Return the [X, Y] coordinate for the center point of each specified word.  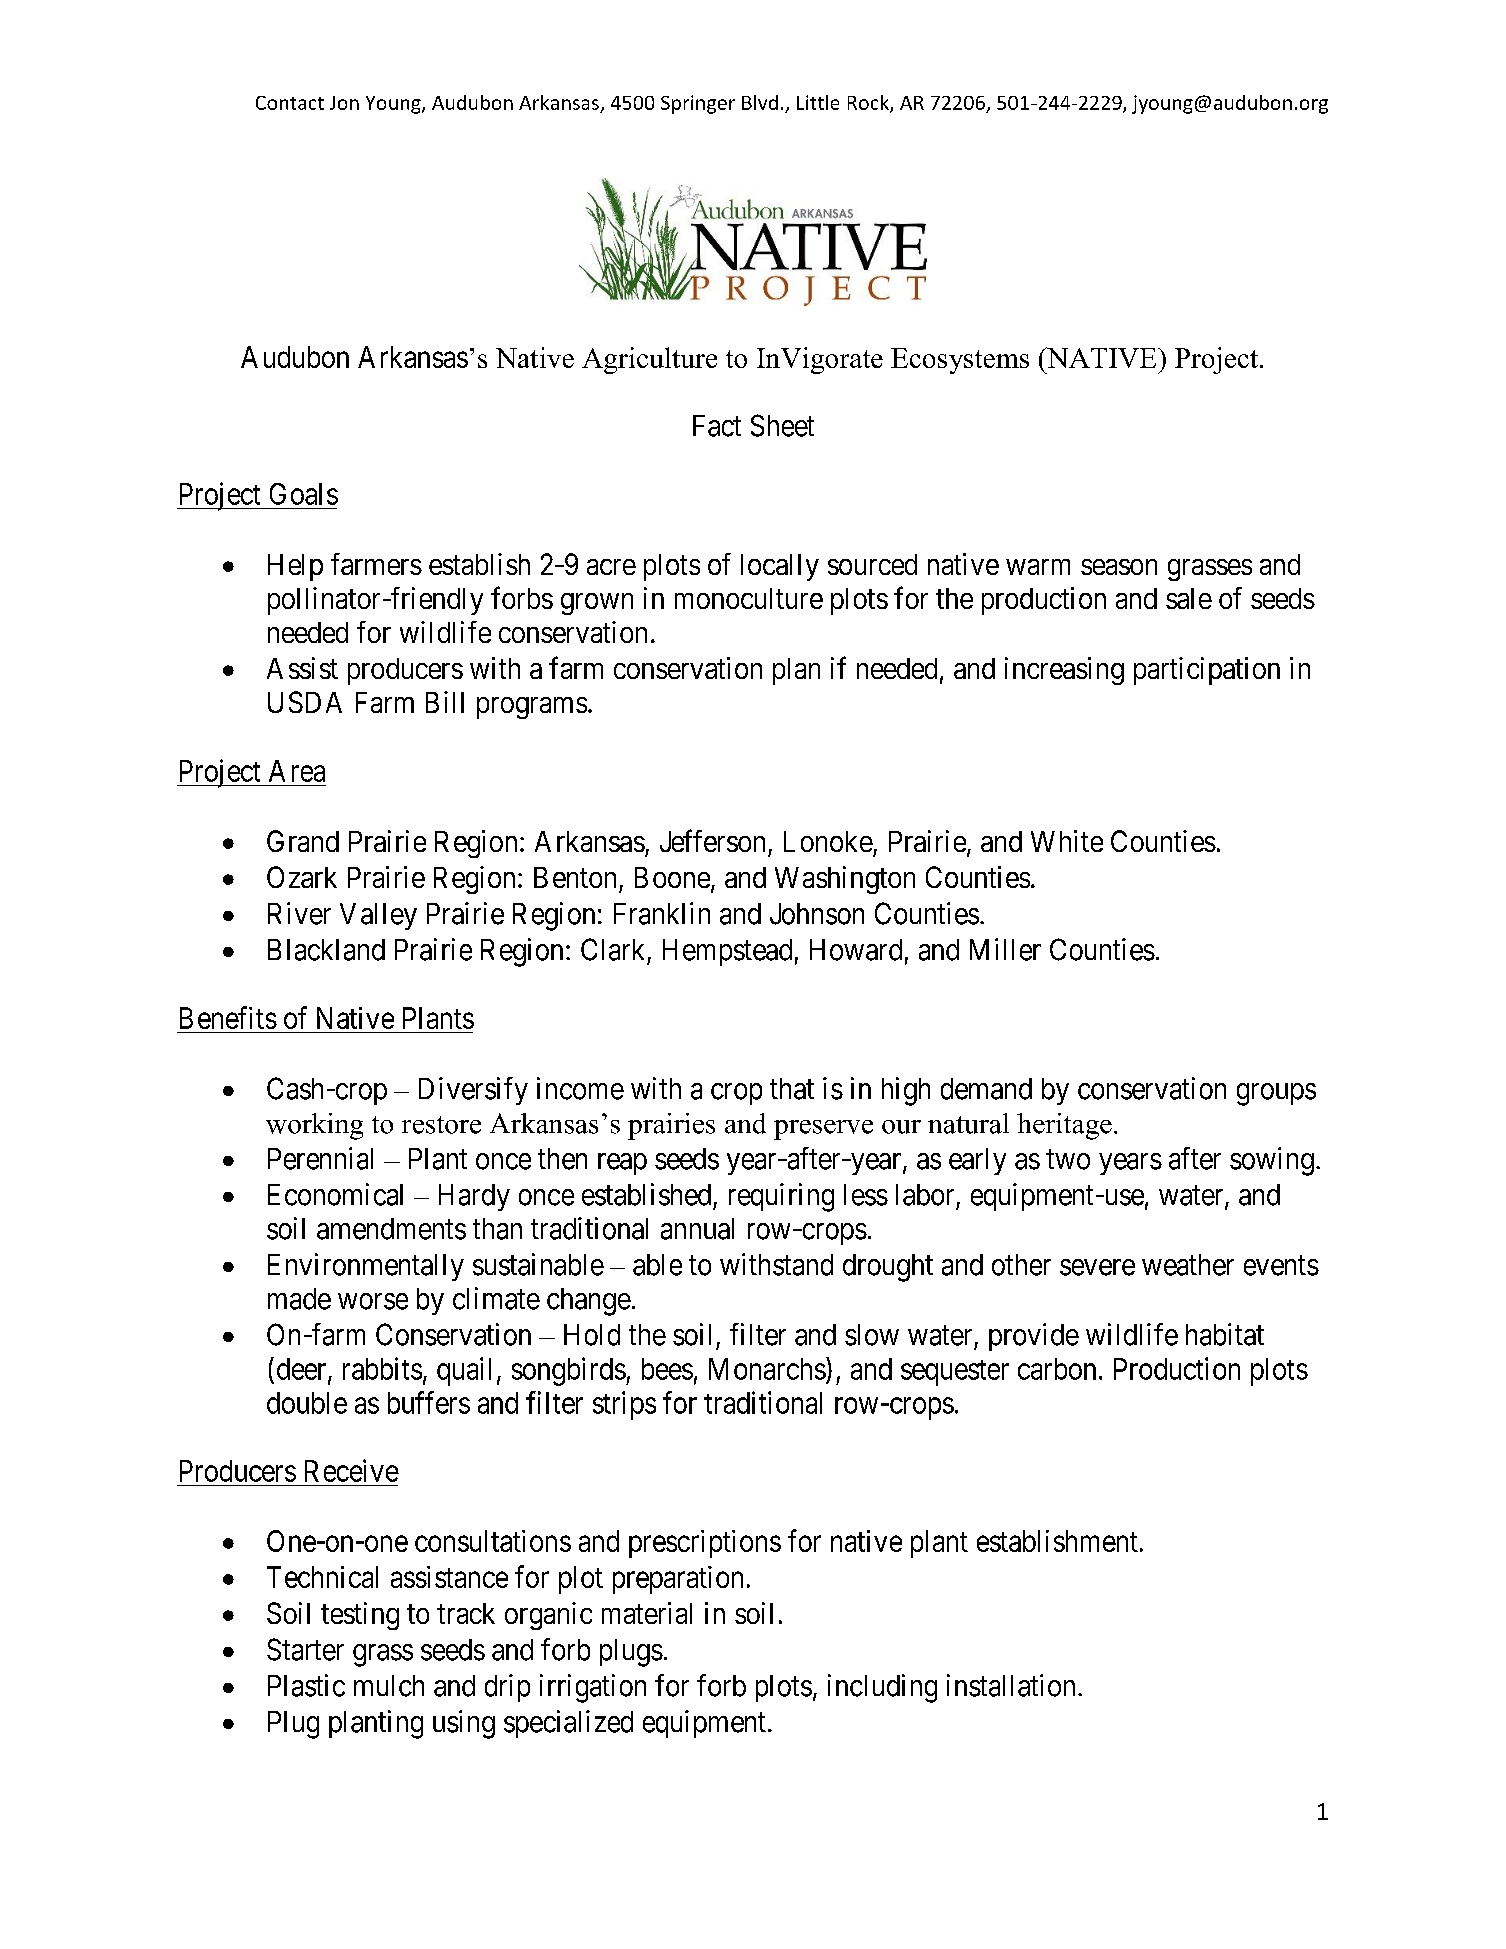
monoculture [749, 598]
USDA [305, 702]
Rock [869, 103]
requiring [781, 1197]
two [1068, 1160]
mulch [389, 1686]
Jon [344, 103]
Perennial [320, 1158]
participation [1207, 671]
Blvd [760, 102]
